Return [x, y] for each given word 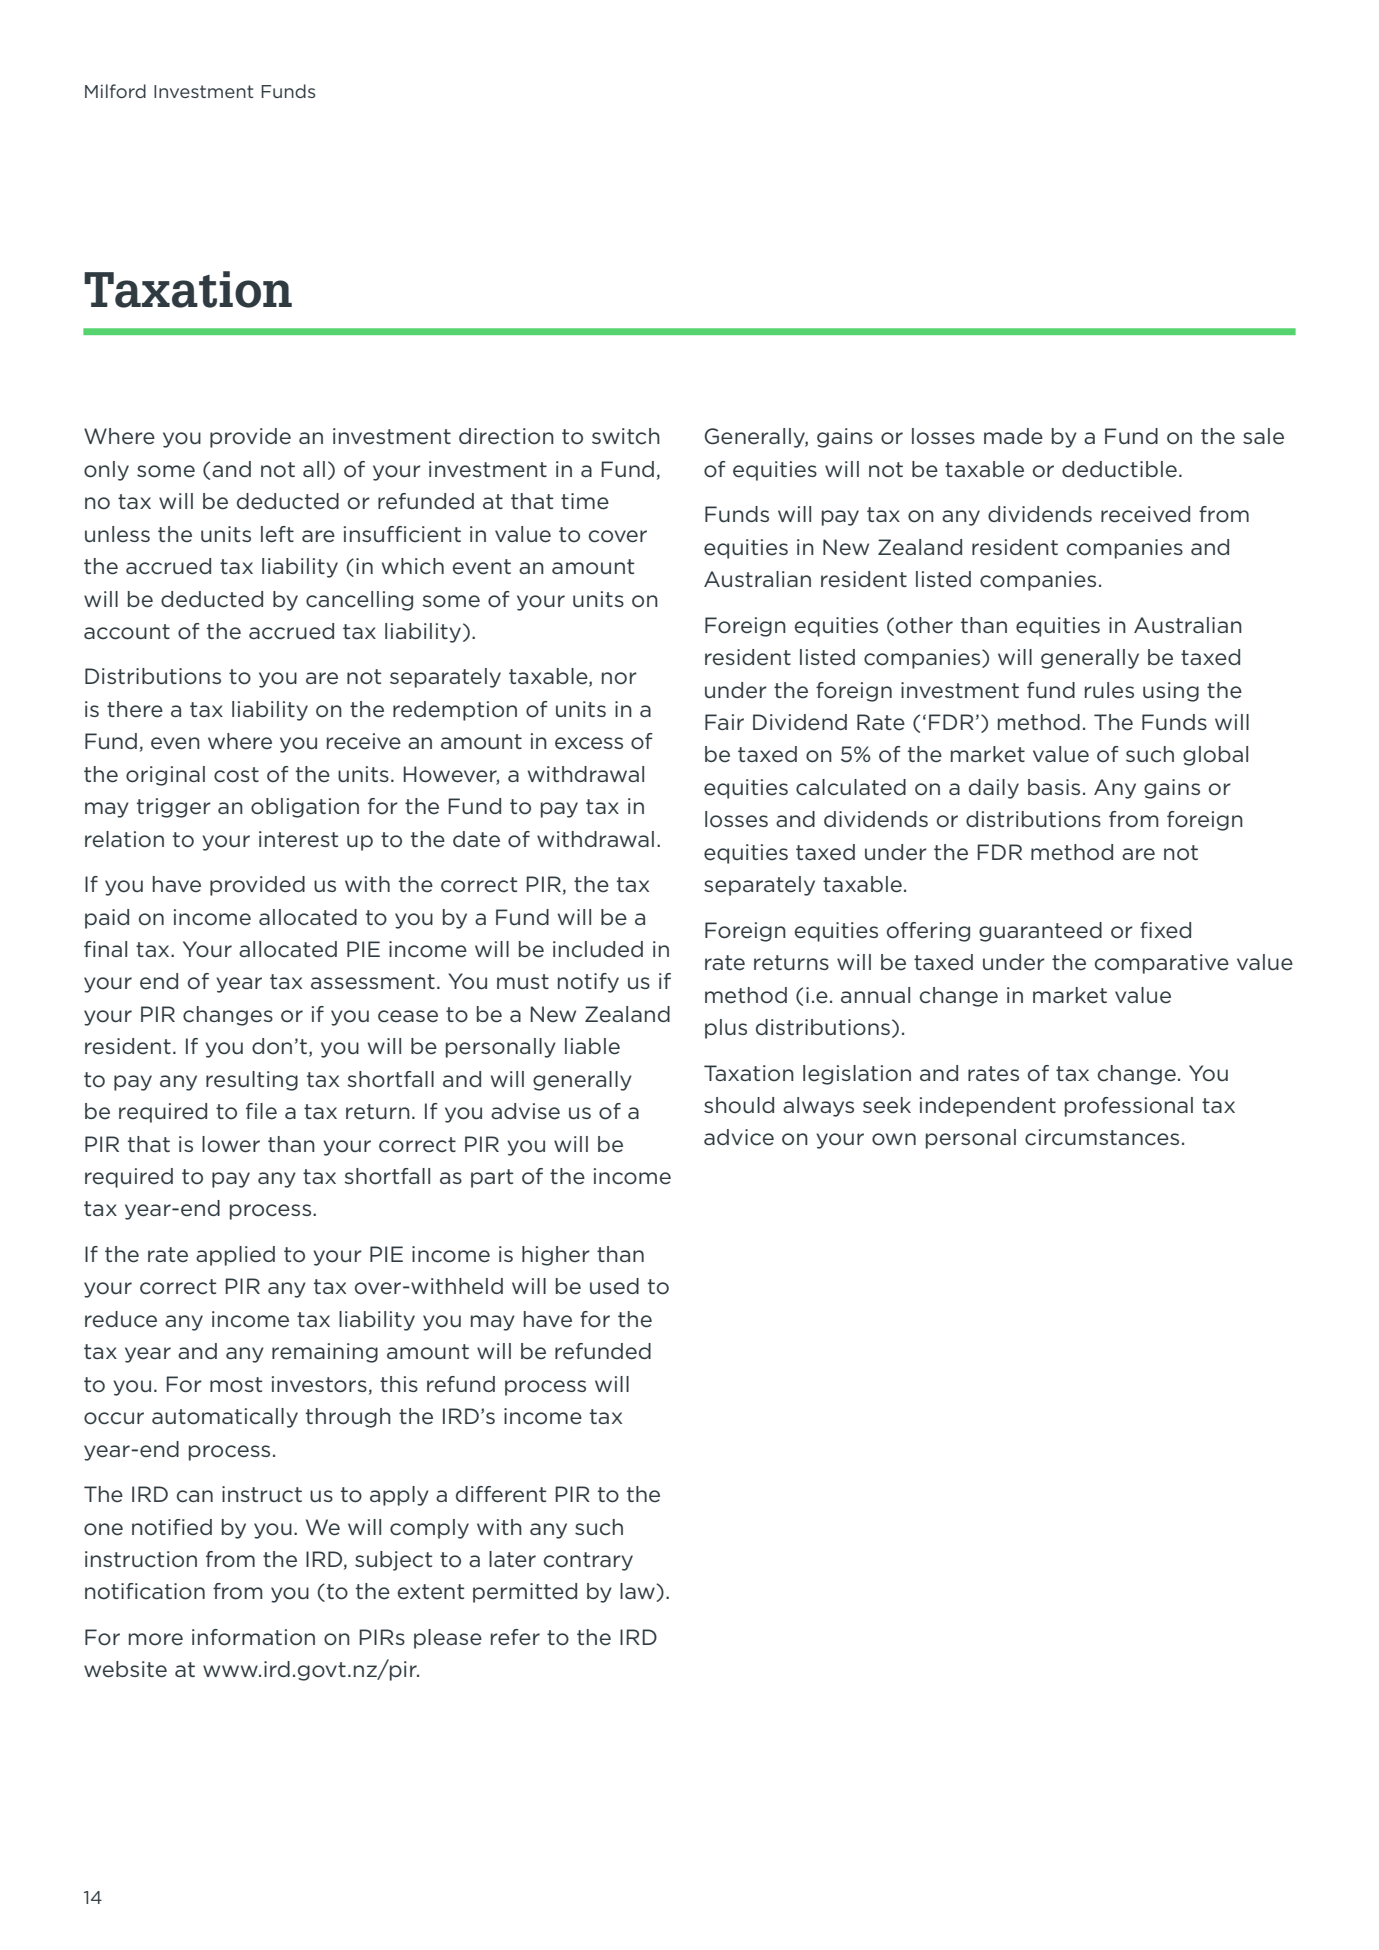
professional [1129, 1107]
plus [726, 1029]
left [277, 534]
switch [626, 436]
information [253, 1637]
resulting [252, 1081]
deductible [1119, 469]
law [638, 1591]
